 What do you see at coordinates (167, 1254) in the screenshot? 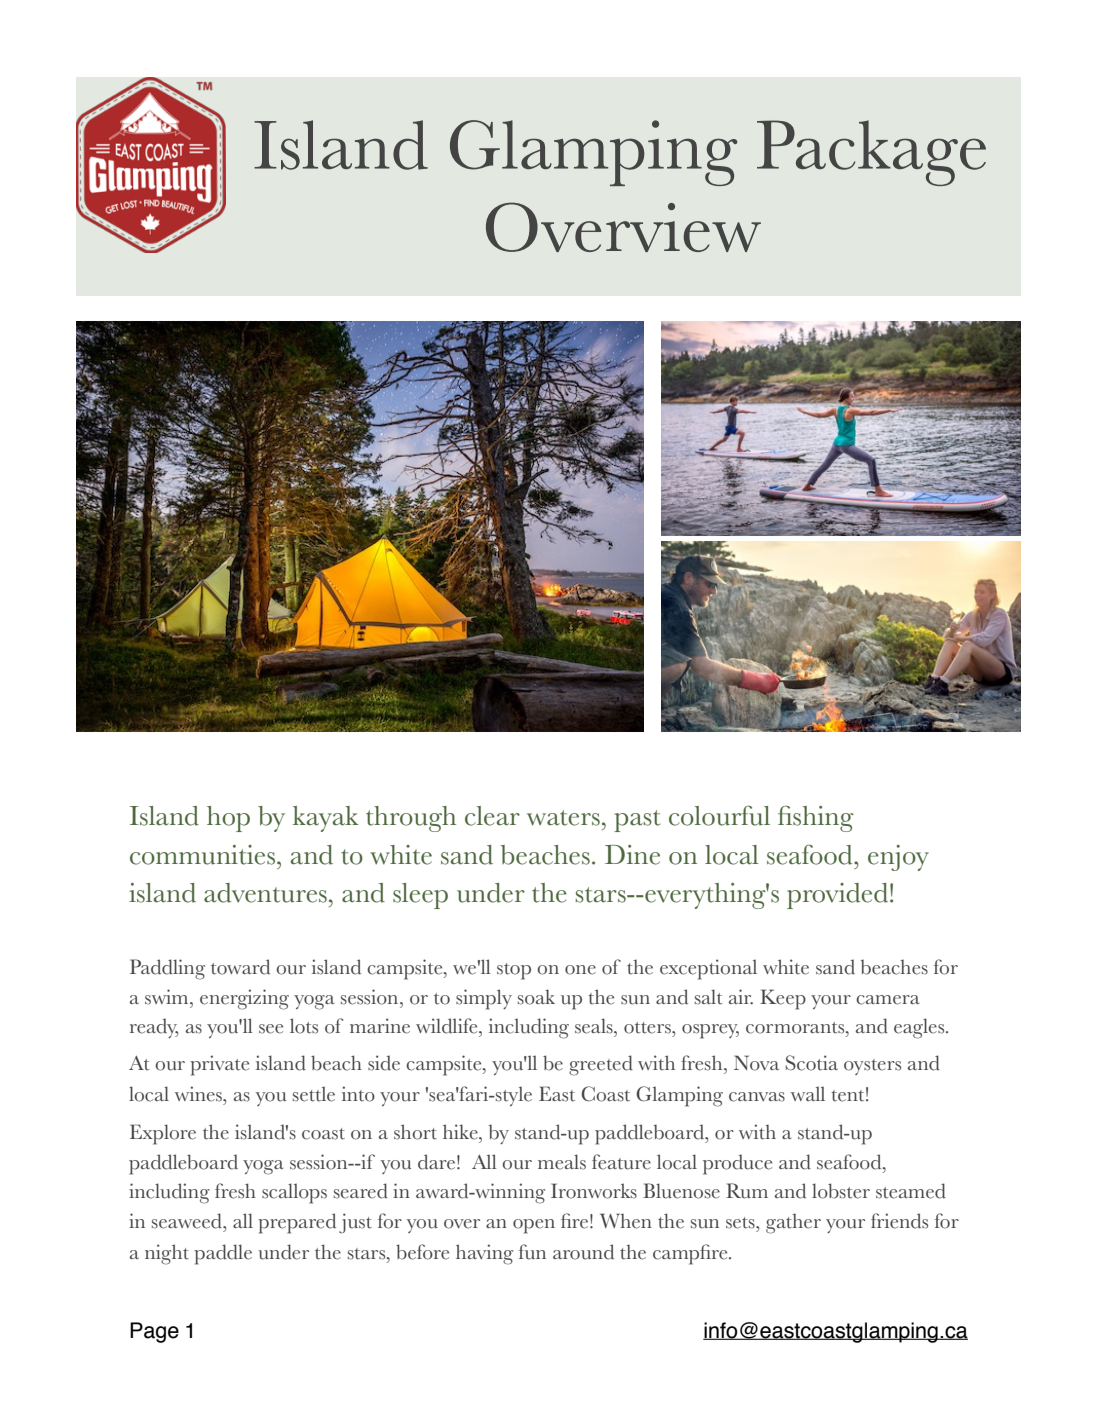
I see `night` at bounding box center [167, 1254].
